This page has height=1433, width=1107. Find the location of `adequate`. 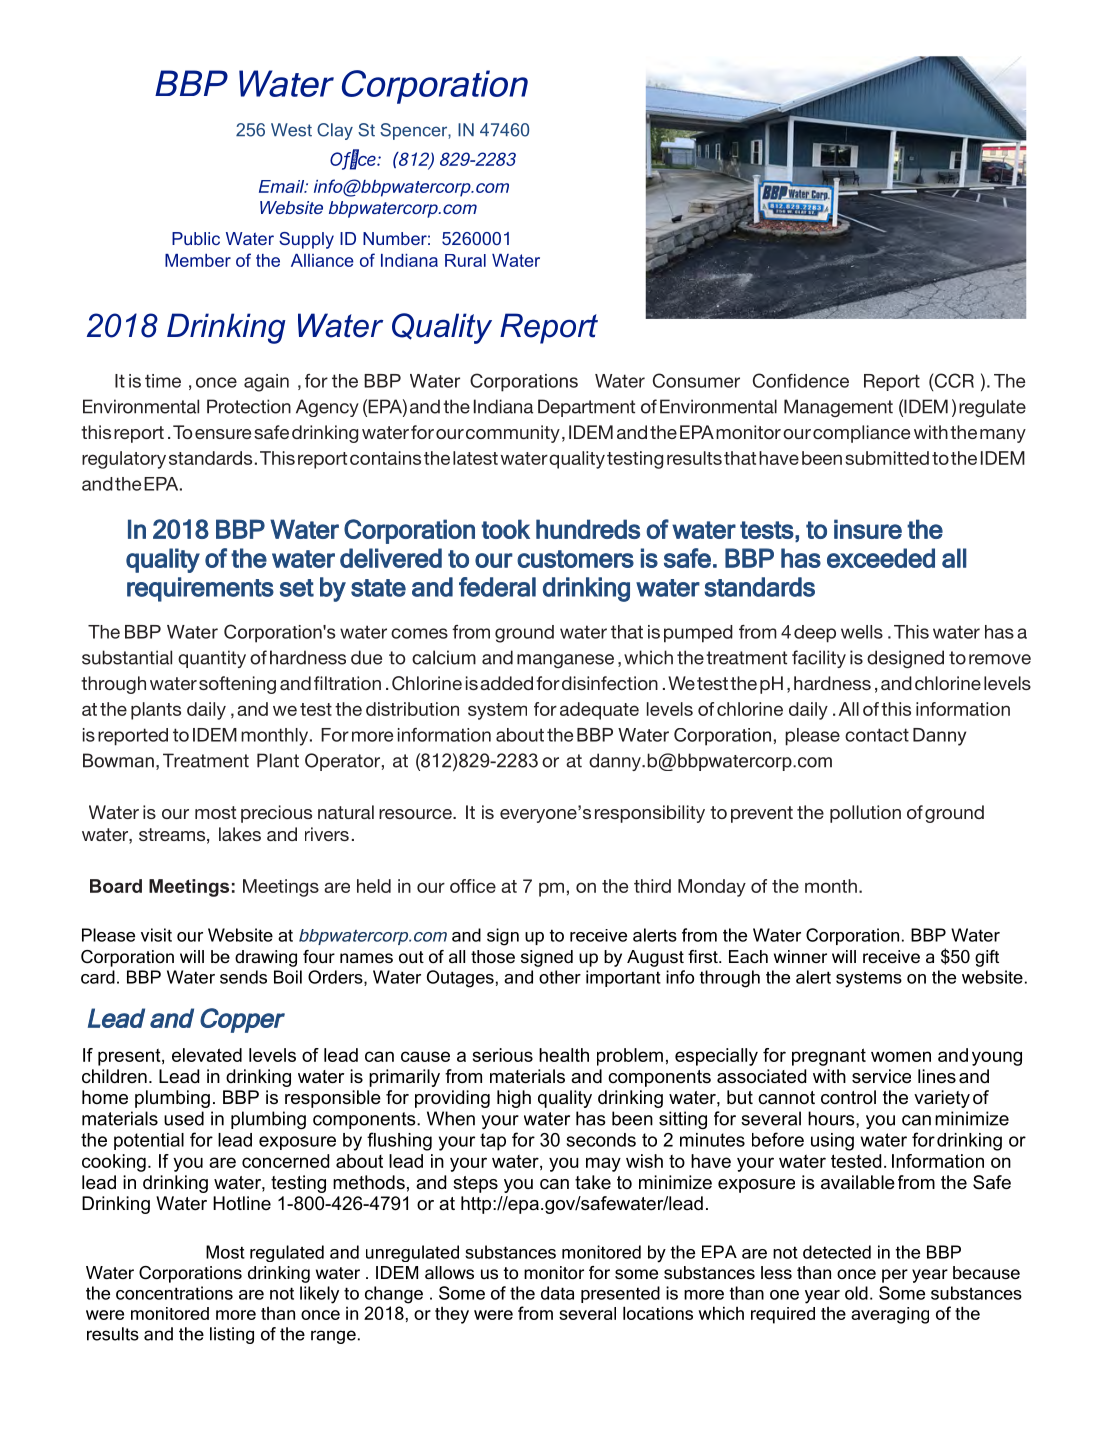

adequate is located at coordinates (599, 711).
